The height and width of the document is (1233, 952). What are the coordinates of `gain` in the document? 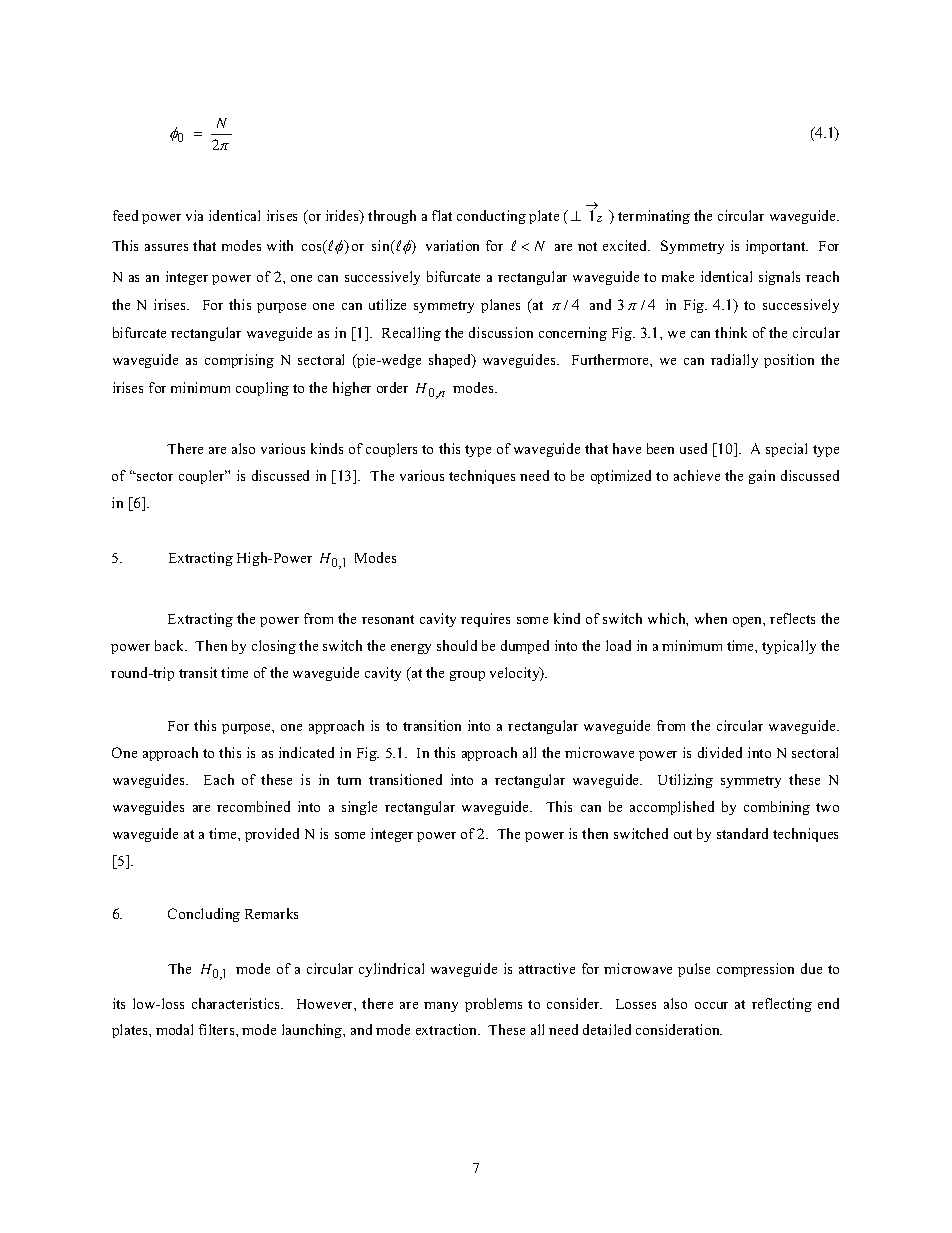 It's located at (762, 477).
